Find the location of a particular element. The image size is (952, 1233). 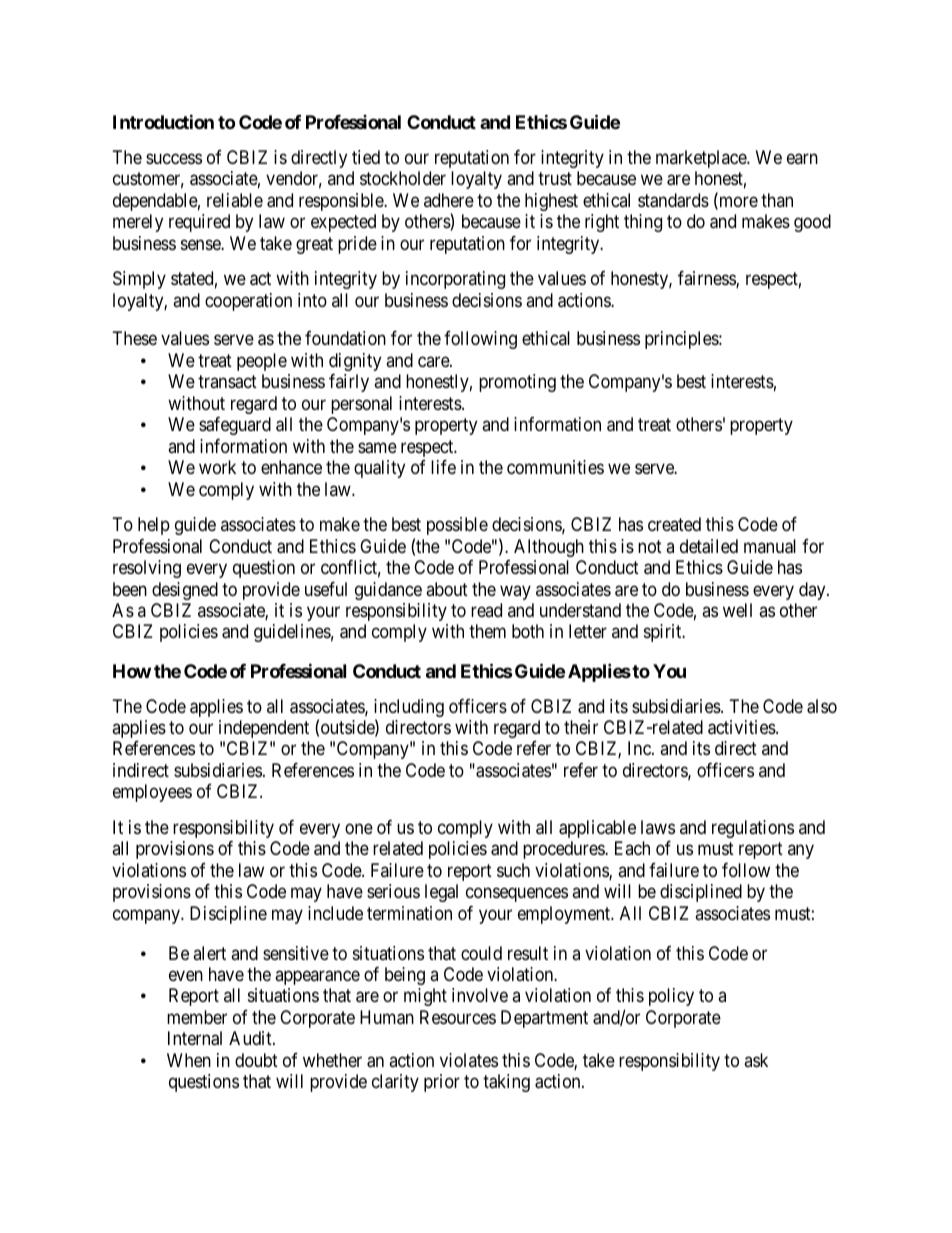

well is located at coordinates (737, 610).
